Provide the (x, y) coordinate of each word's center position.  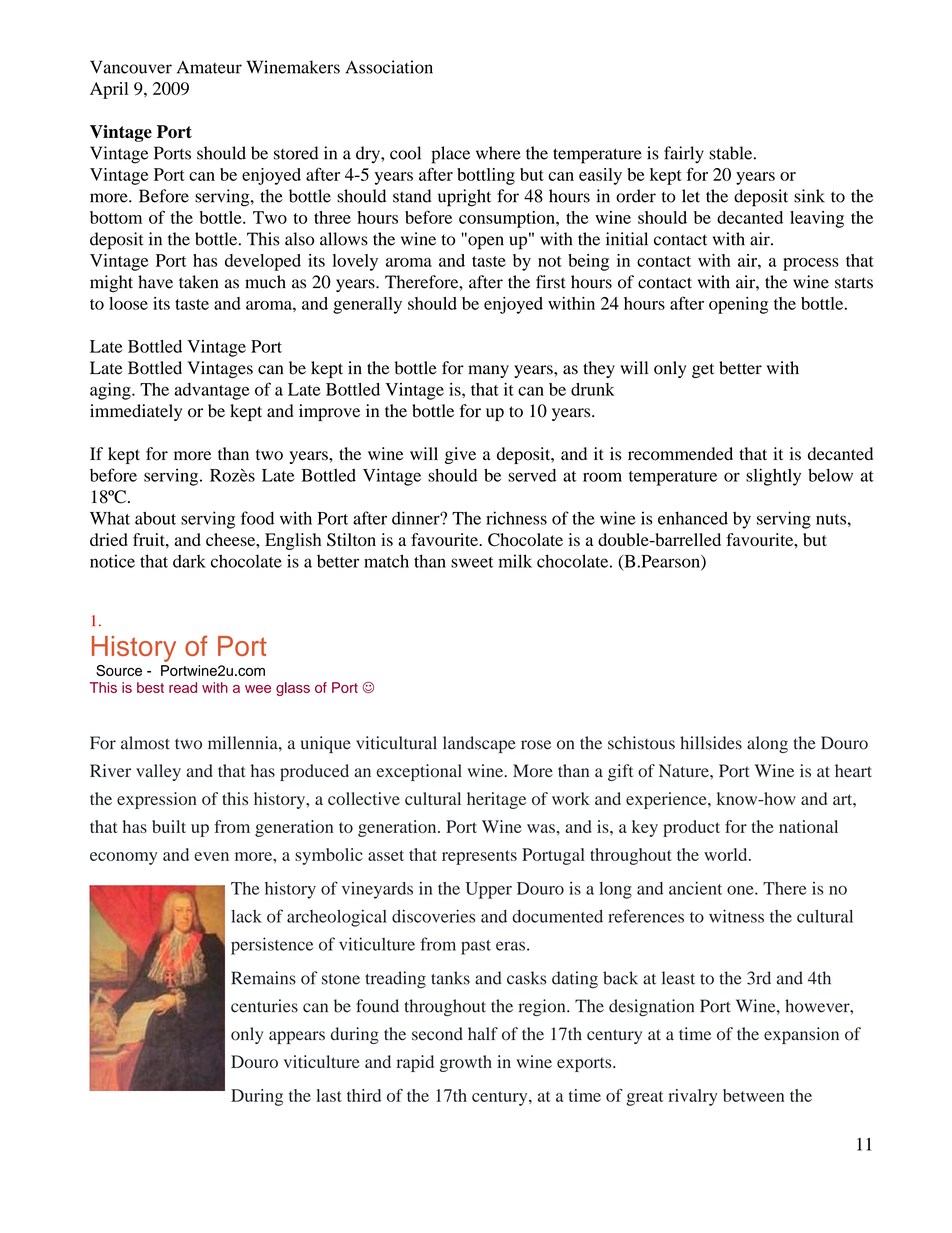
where (498, 153)
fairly (684, 155)
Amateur (209, 67)
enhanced (693, 518)
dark (189, 561)
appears (297, 1037)
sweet (472, 562)
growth (466, 1063)
